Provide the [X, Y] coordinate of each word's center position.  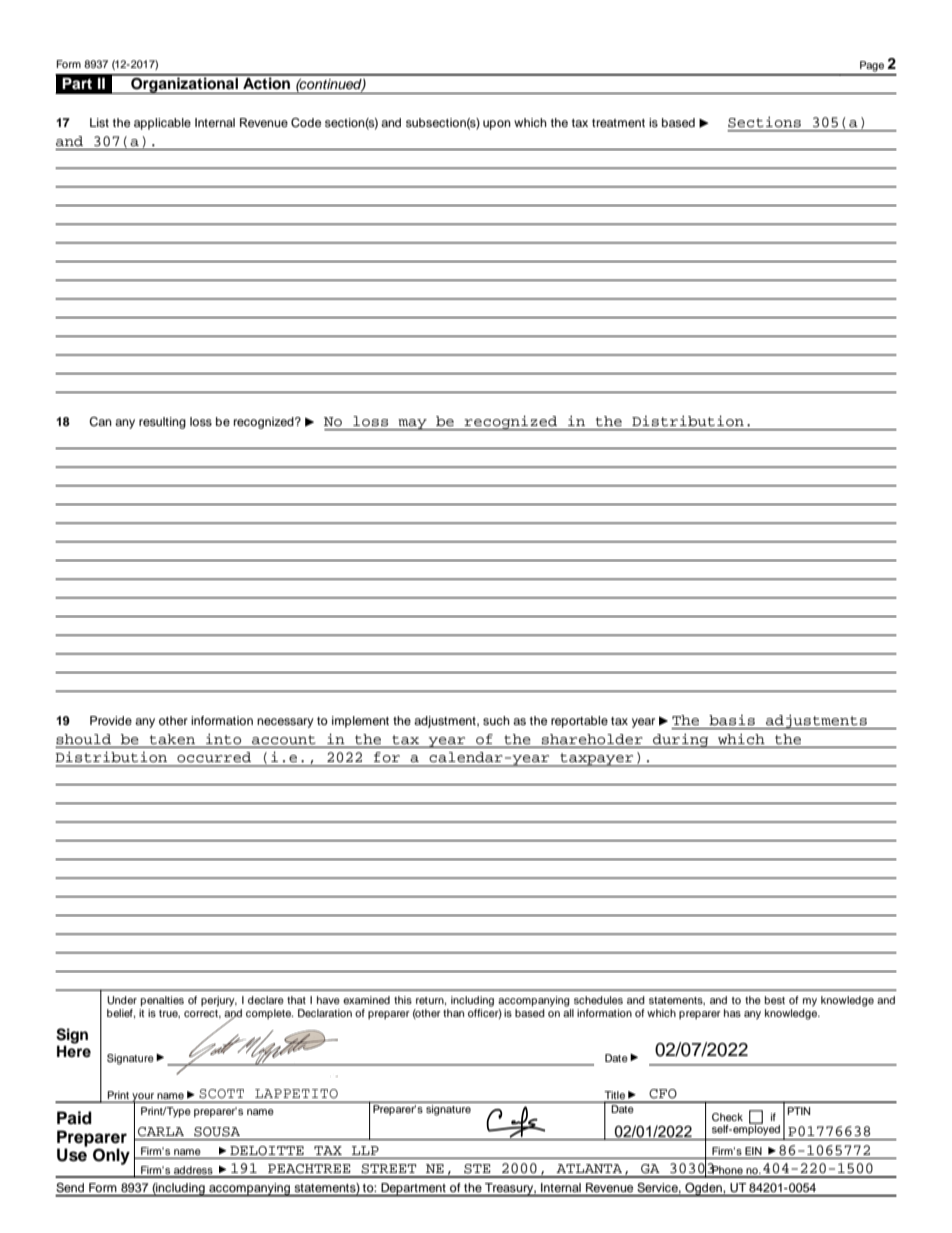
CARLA [161, 1132]
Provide [111, 720]
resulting [162, 423]
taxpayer [597, 760]
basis [732, 720]
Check [727, 1117]
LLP [365, 1150]
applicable [162, 124]
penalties [162, 1001]
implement [360, 722]
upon [497, 125]
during [681, 740]
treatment [618, 123]
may [412, 425]
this [403, 1000]
